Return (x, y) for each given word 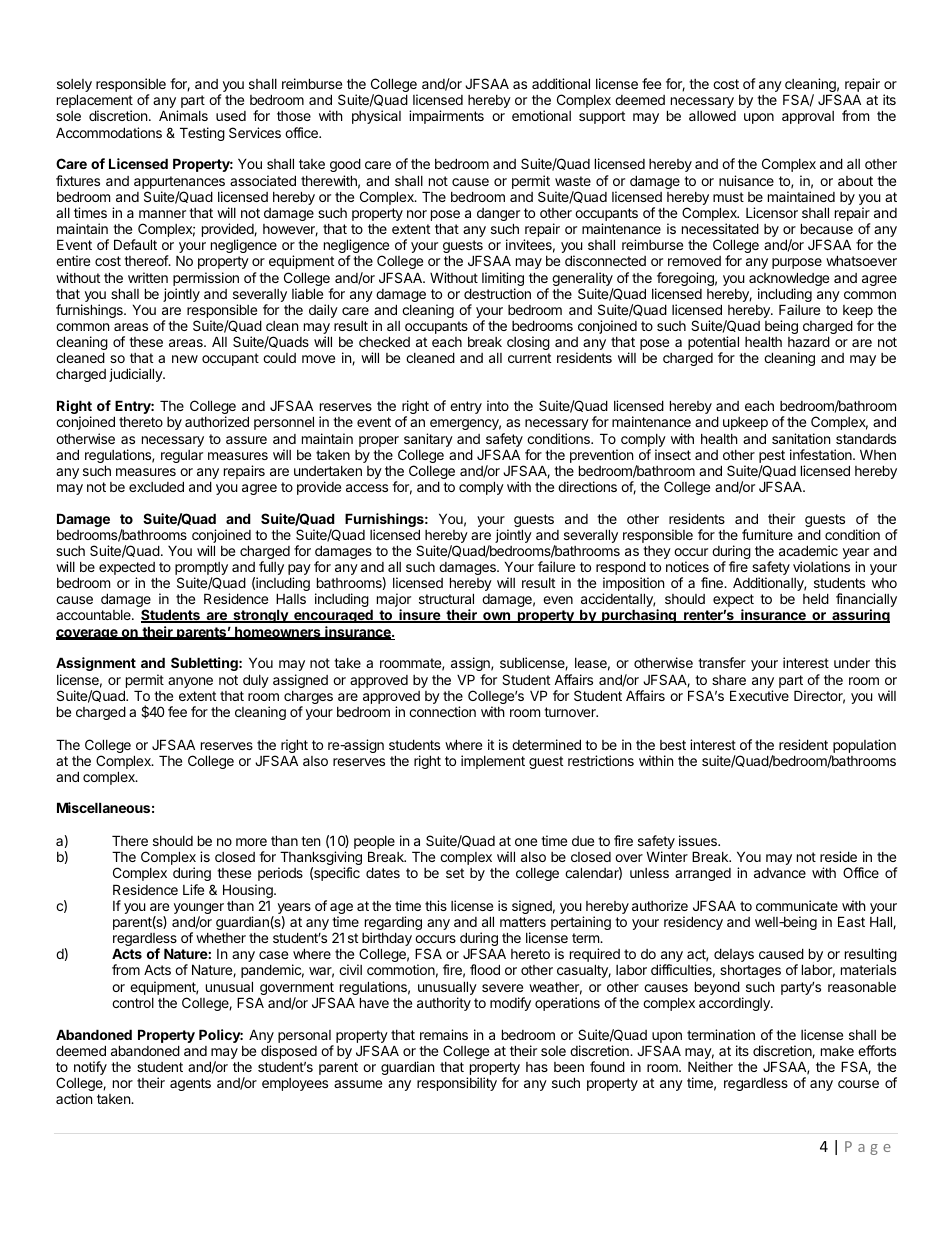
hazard (809, 341)
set (455, 873)
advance (780, 873)
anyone (190, 682)
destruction (497, 293)
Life (193, 889)
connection (442, 711)
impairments (446, 117)
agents (190, 1084)
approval (808, 117)
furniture (767, 534)
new (185, 359)
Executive (759, 695)
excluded (156, 486)
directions (587, 486)
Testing (202, 134)
